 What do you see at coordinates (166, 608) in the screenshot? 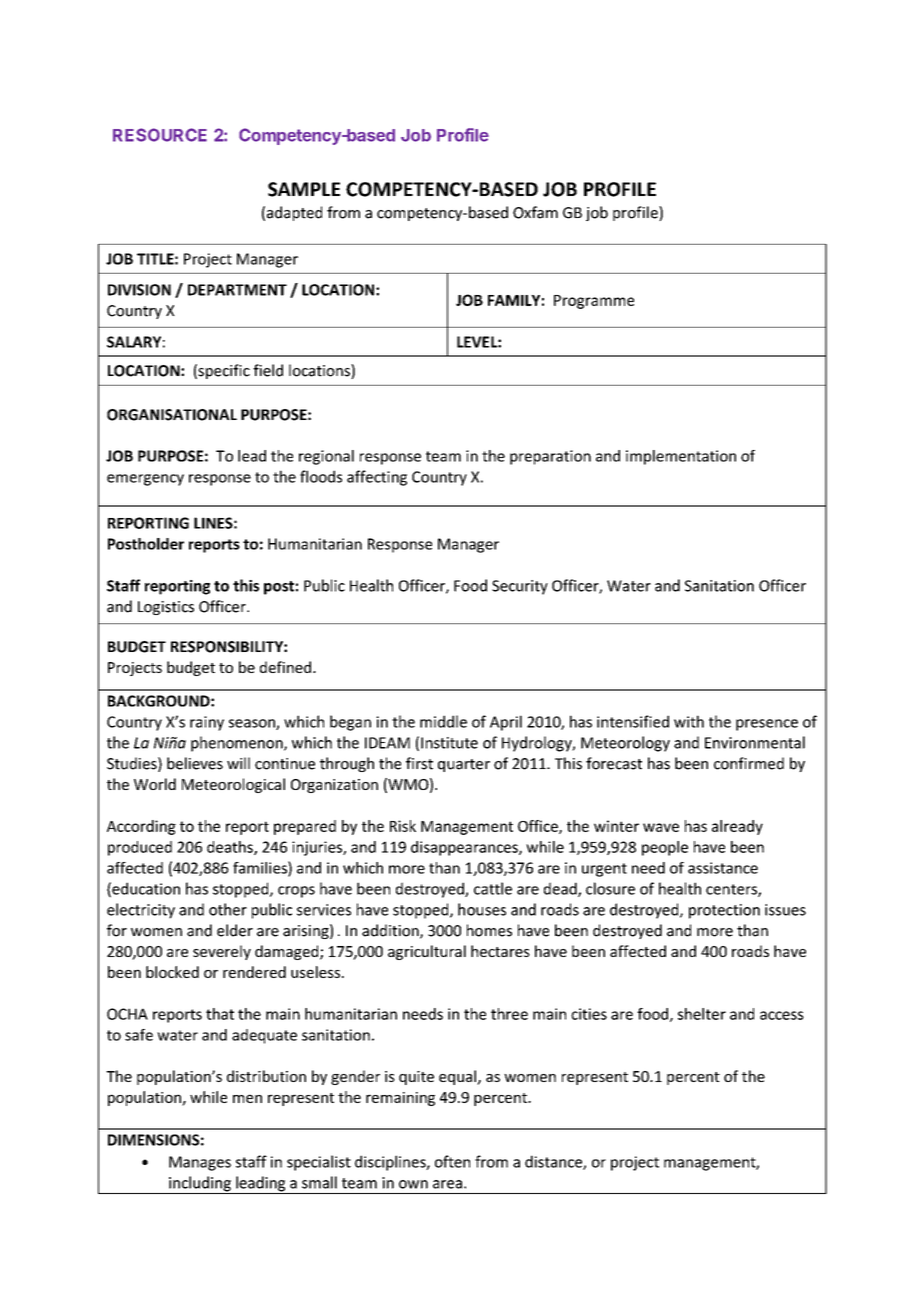
I see `Logistics` at bounding box center [166, 608].
